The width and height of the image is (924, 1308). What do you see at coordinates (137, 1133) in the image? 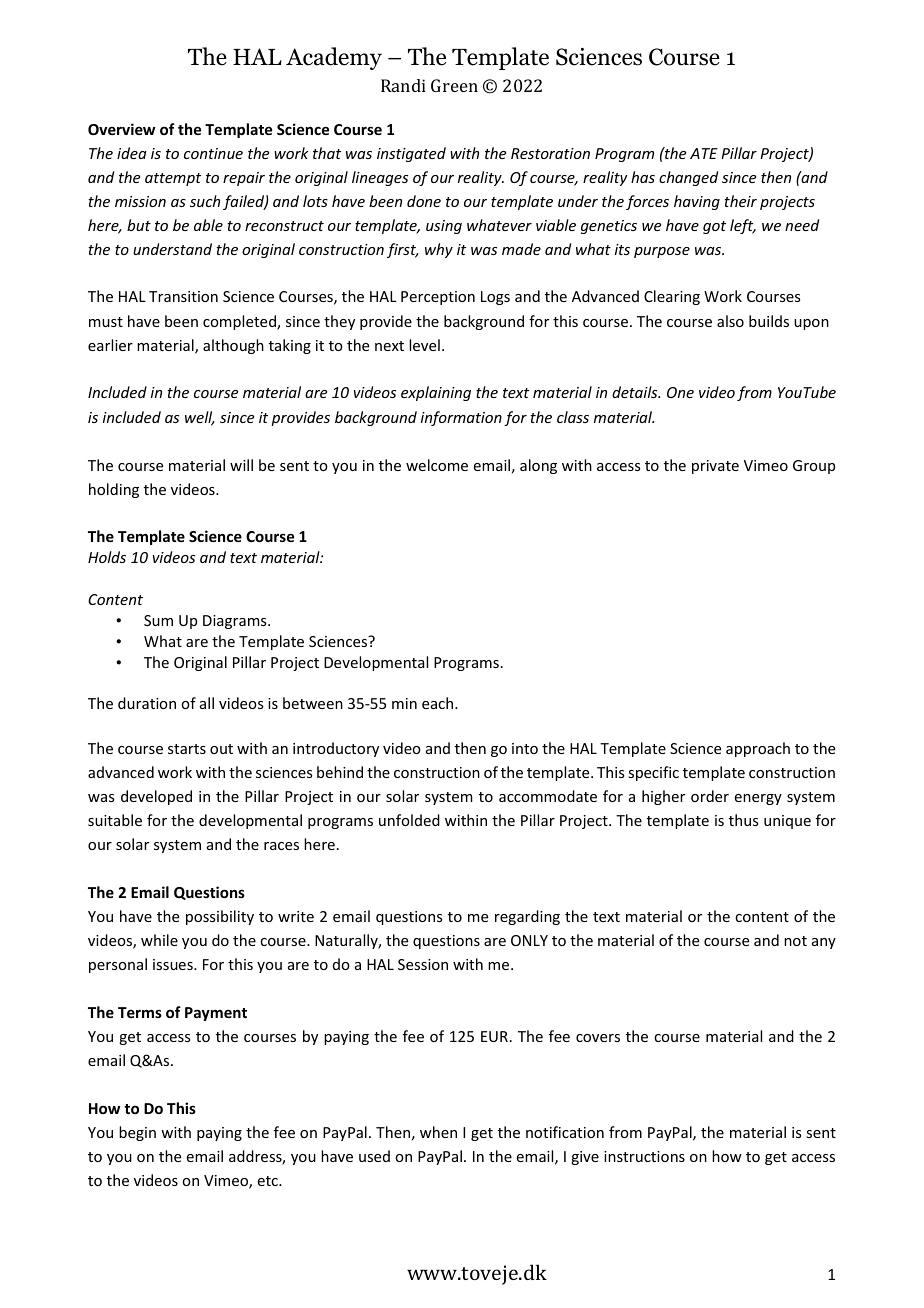
I see `begin` at bounding box center [137, 1133].
